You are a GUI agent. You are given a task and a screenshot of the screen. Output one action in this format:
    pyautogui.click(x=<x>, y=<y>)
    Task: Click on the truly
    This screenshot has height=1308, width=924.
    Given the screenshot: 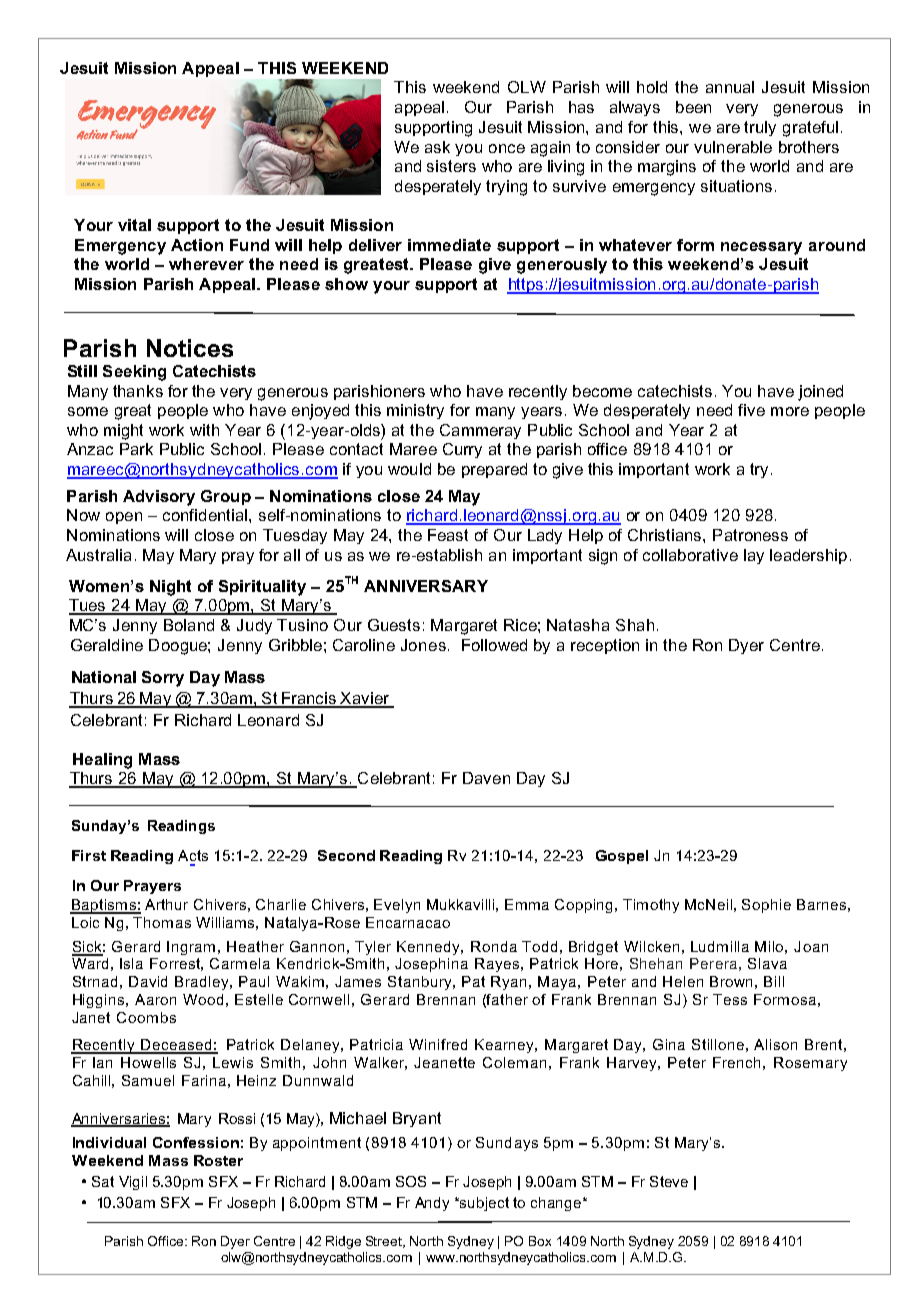 What is the action you would take?
    pyautogui.click(x=760, y=128)
